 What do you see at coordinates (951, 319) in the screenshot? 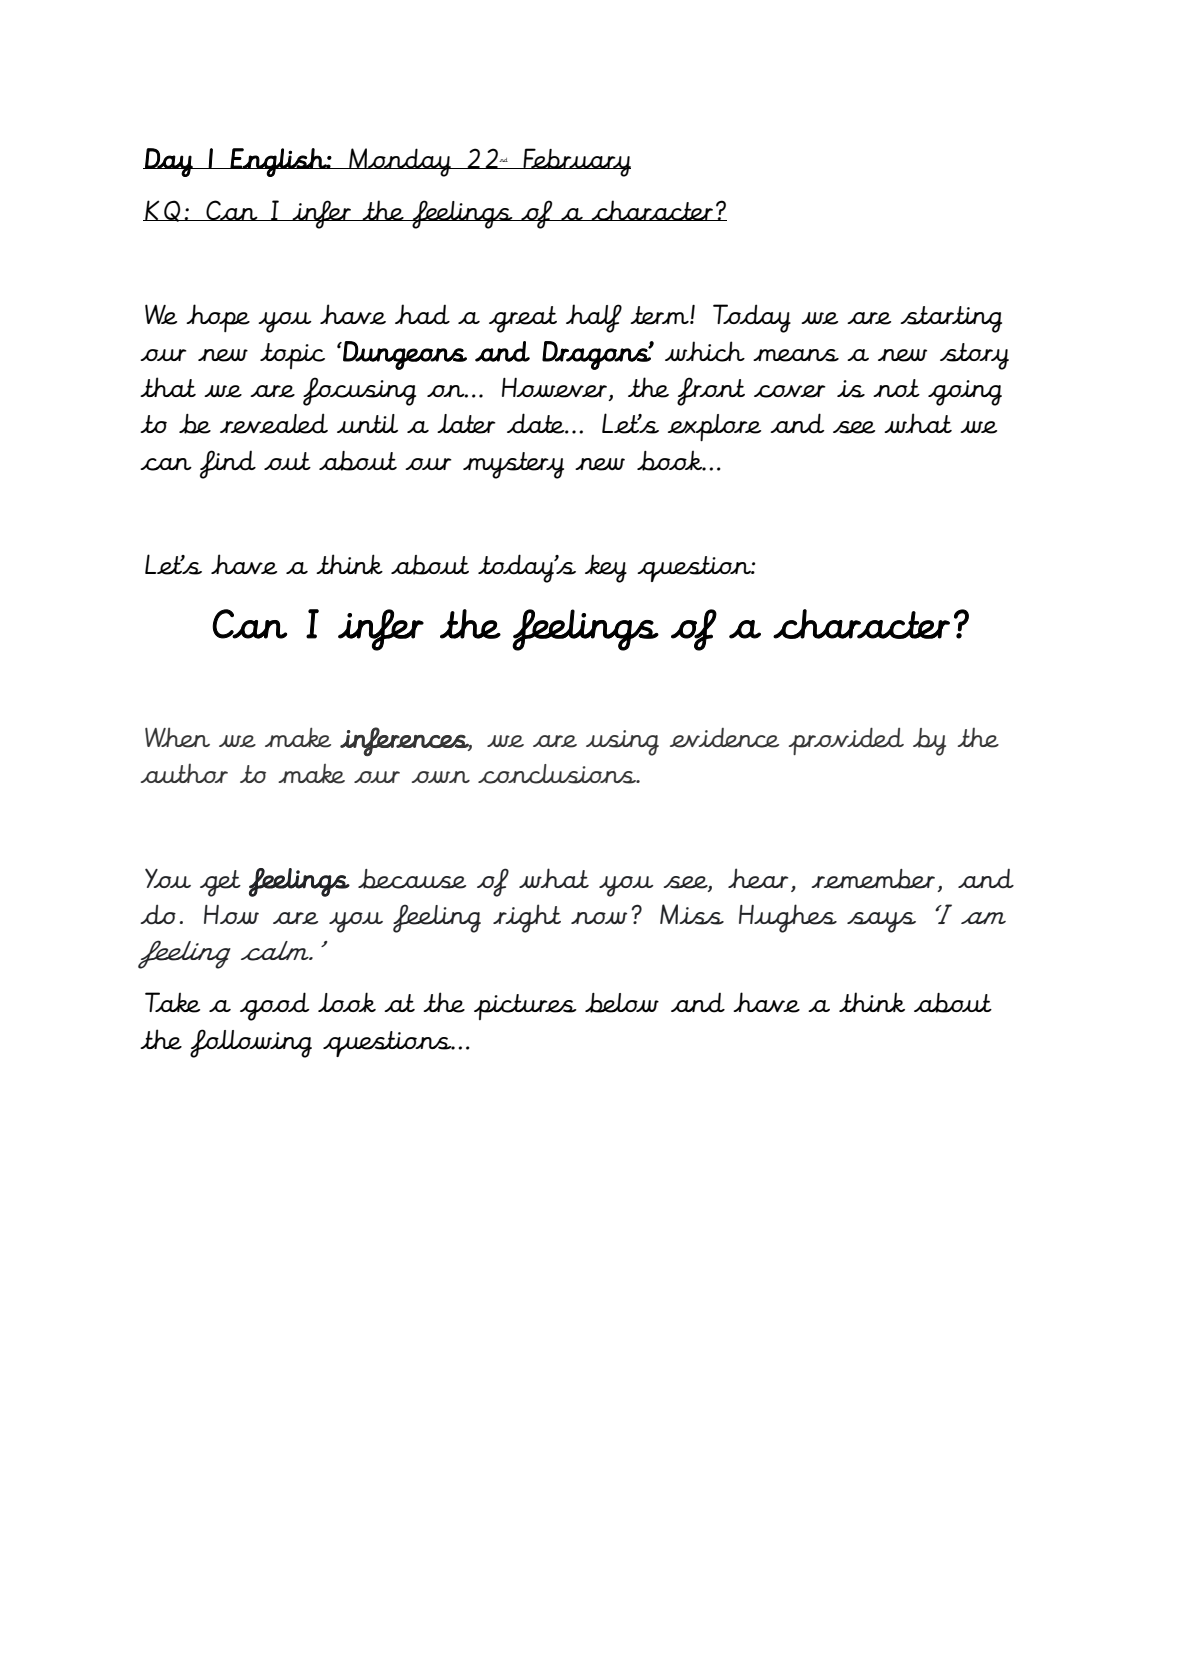
I see `starting` at bounding box center [951, 319].
